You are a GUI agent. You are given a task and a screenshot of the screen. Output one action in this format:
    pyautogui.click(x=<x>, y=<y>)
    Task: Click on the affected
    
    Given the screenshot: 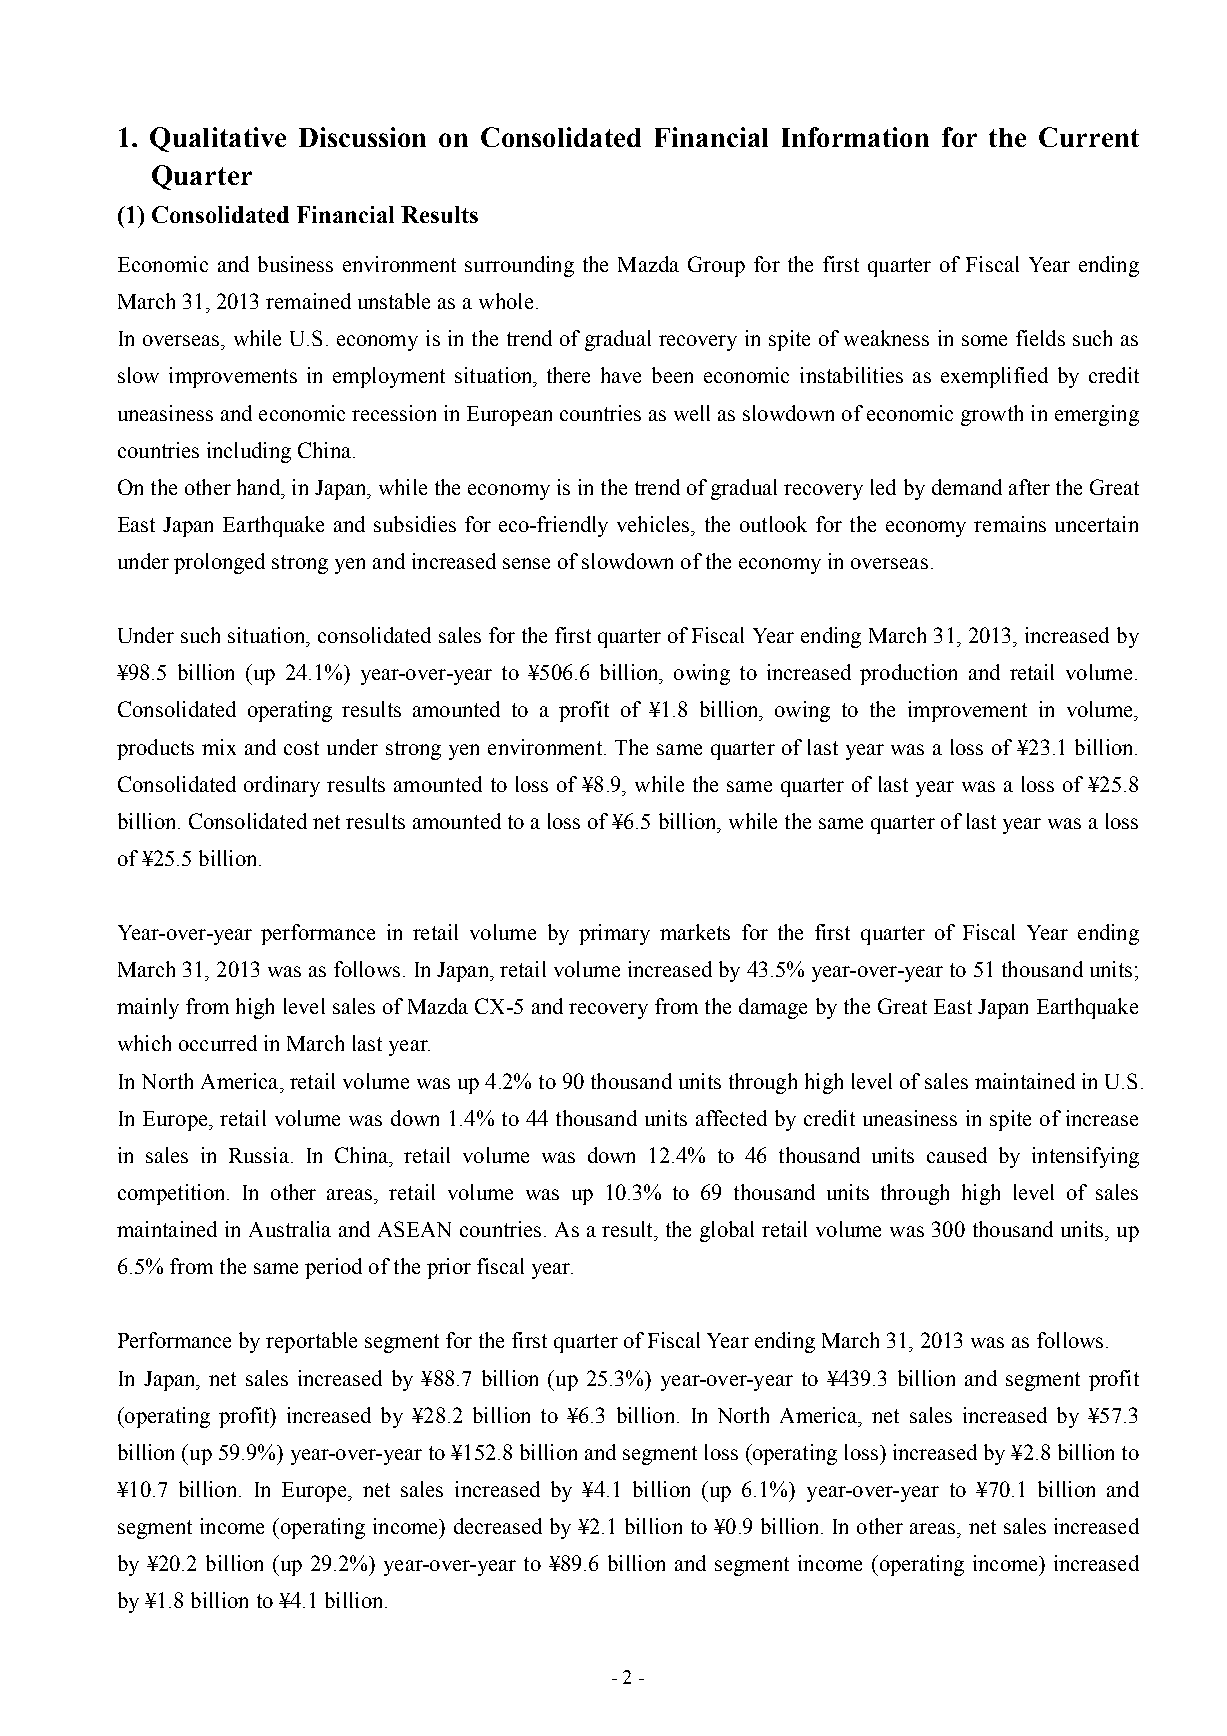 What is the action you would take?
    pyautogui.click(x=731, y=1118)
